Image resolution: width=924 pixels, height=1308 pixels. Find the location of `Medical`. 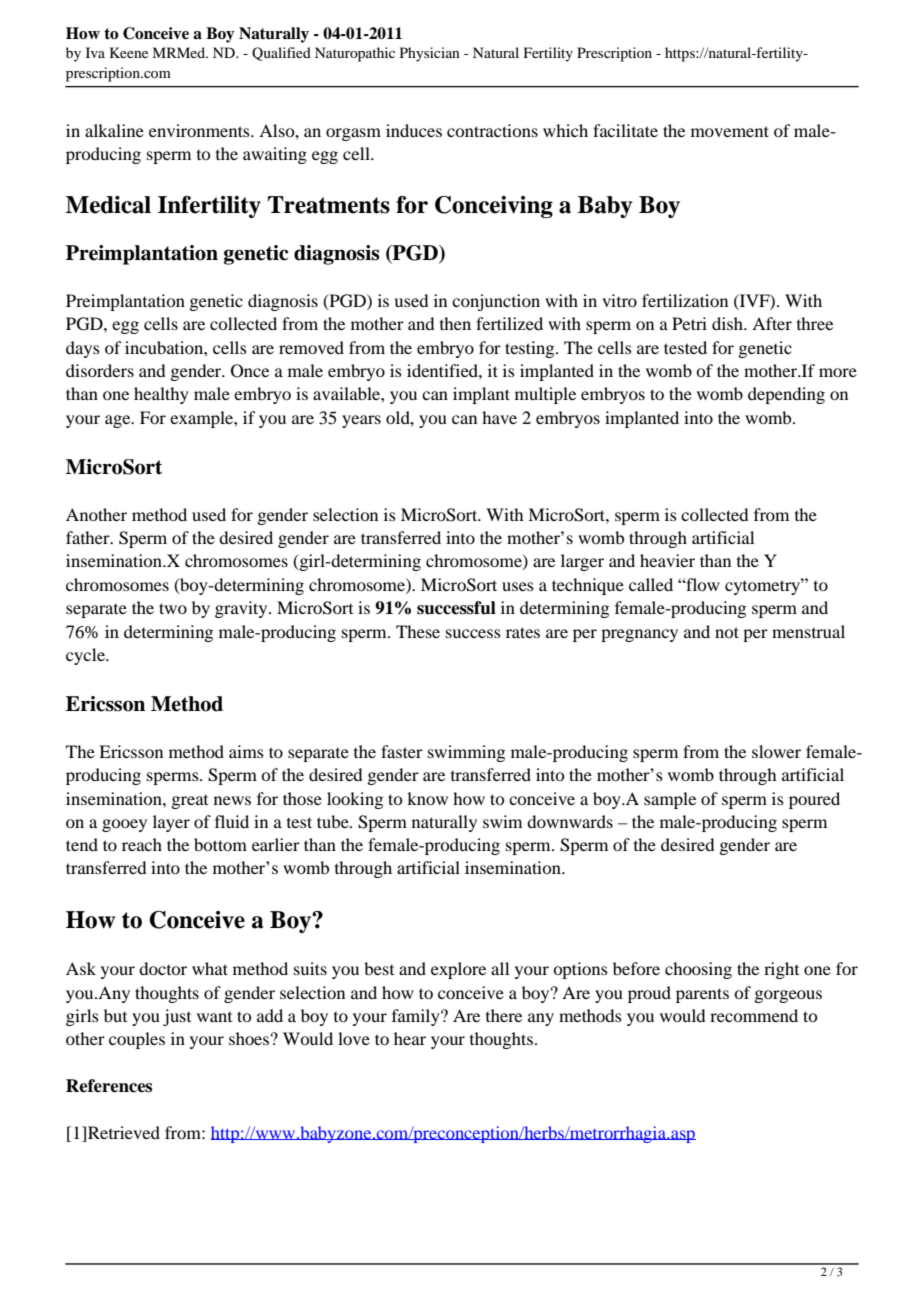

Medical is located at coordinates (108, 205).
